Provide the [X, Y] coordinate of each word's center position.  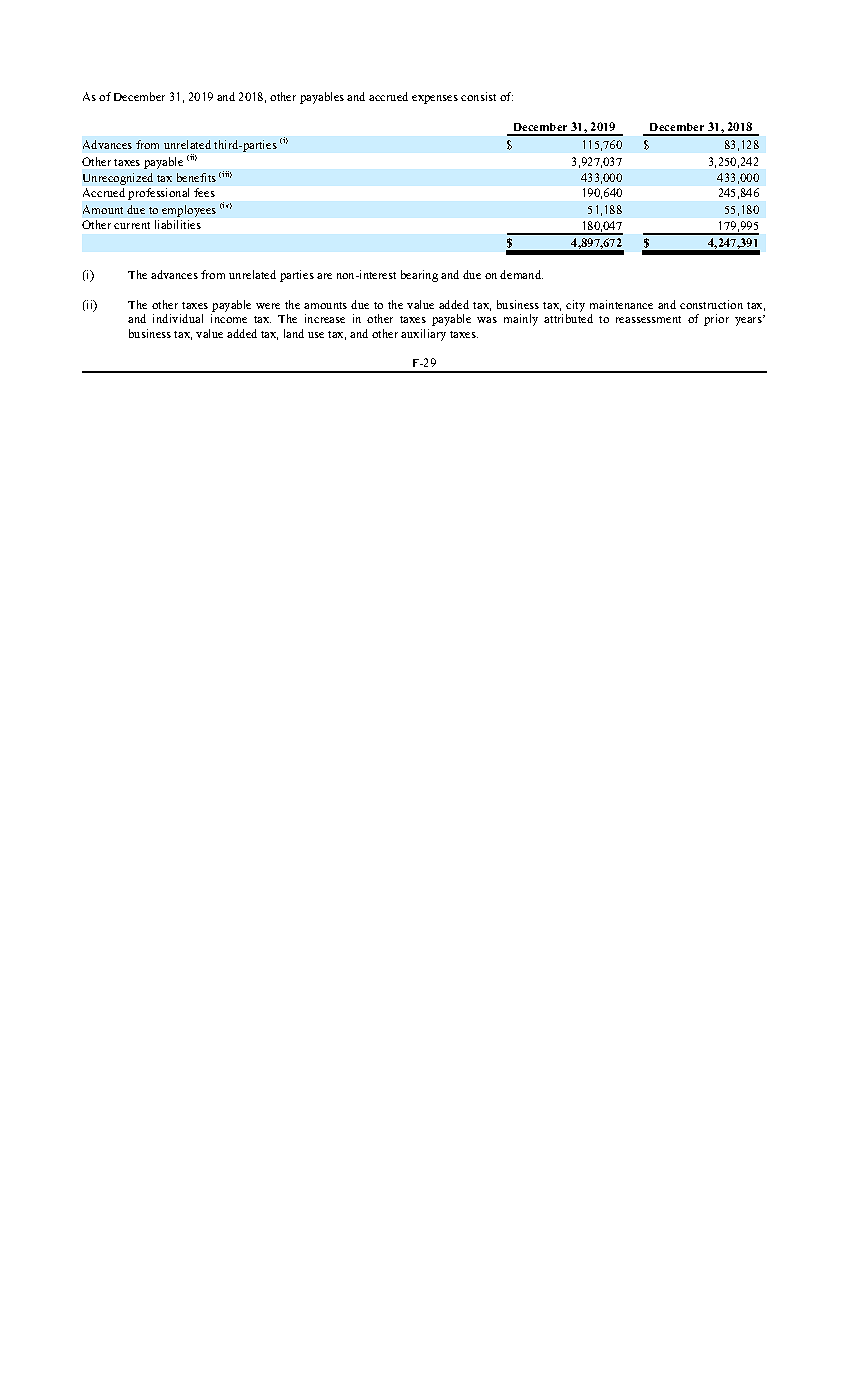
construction [711, 304]
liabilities [178, 224]
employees [189, 211]
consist [478, 96]
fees [204, 192]
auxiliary [423, 335]
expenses [435, 99]
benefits [196, 177]
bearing [419, 276]
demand [521, 274]
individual [178, 318]
